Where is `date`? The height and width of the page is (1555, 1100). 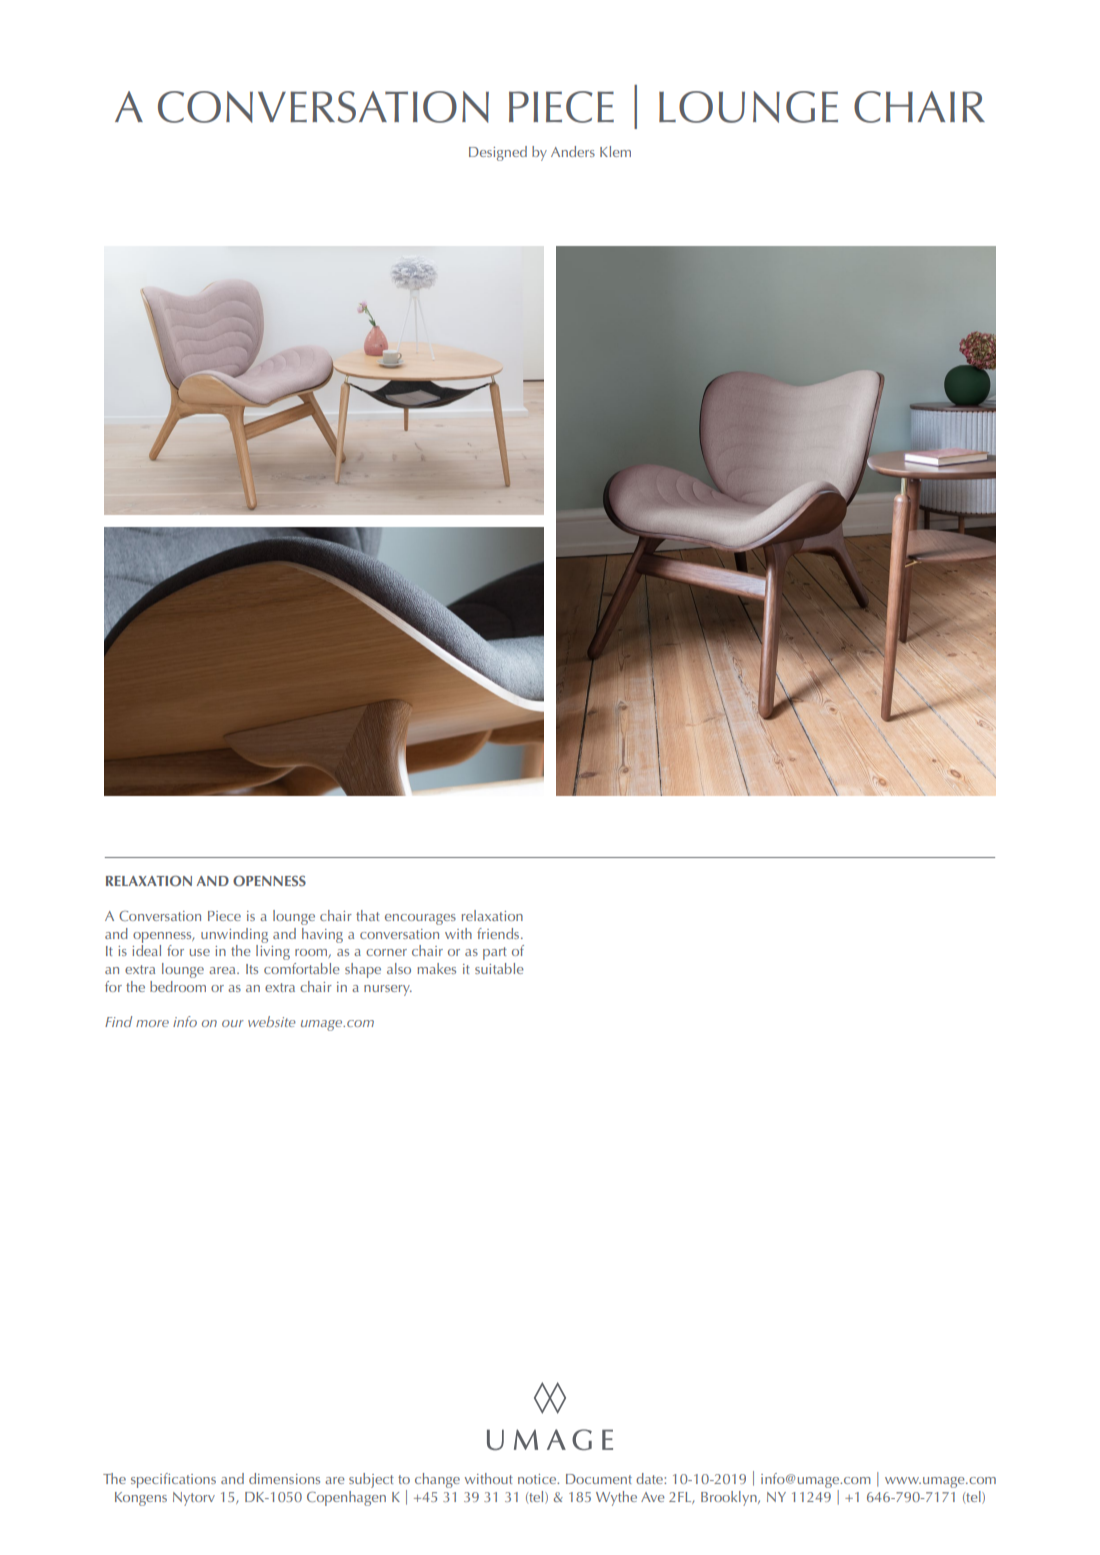
date is located at coordinates (650, 1478).
